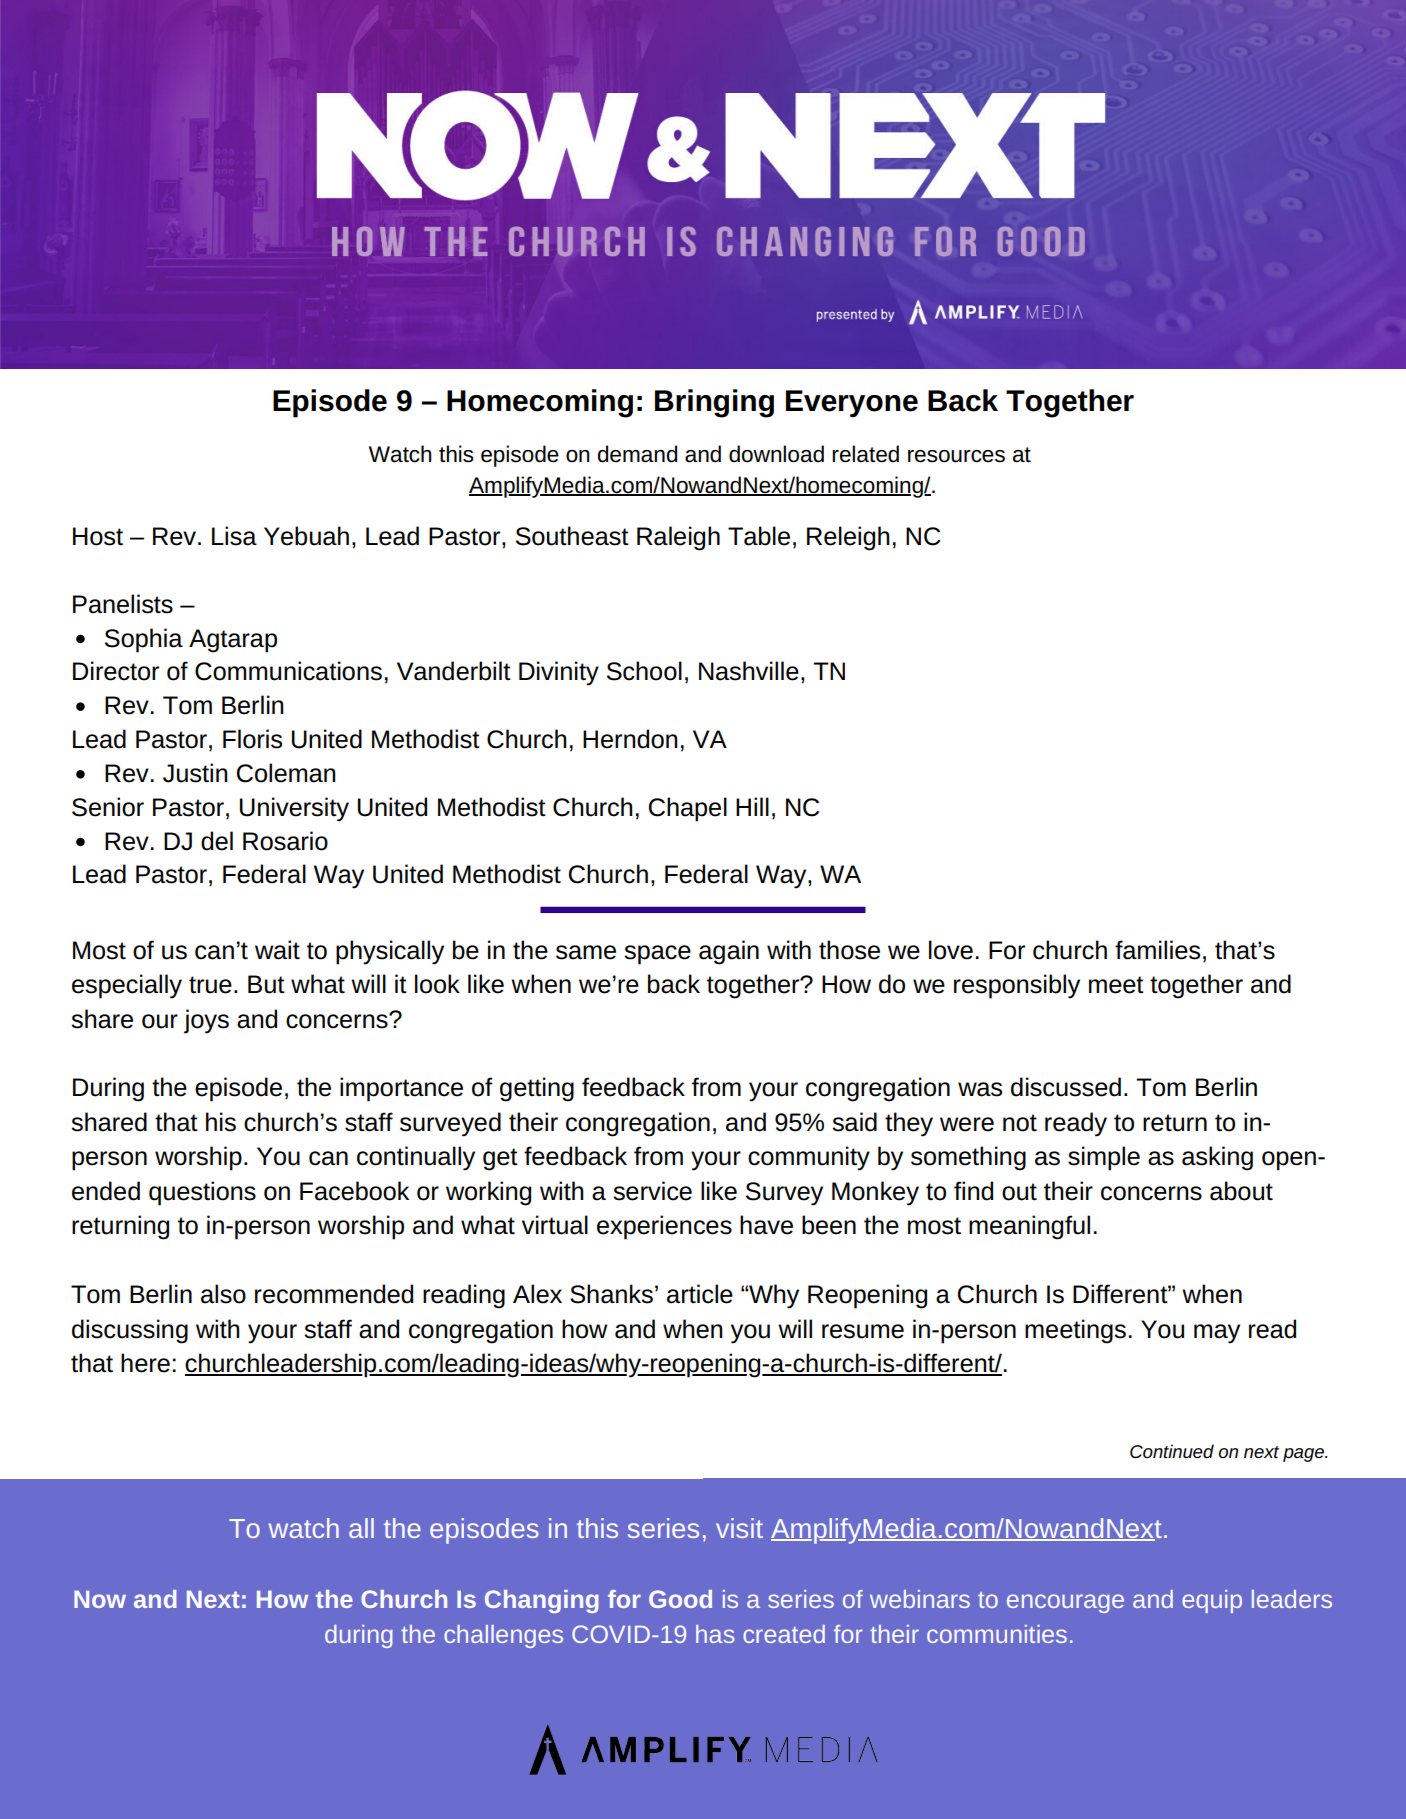 The image size is (1406, 1819). What do you see at coordinates (752, 806) in the document?
I see `Hill` at bounding box center [752, 806].
